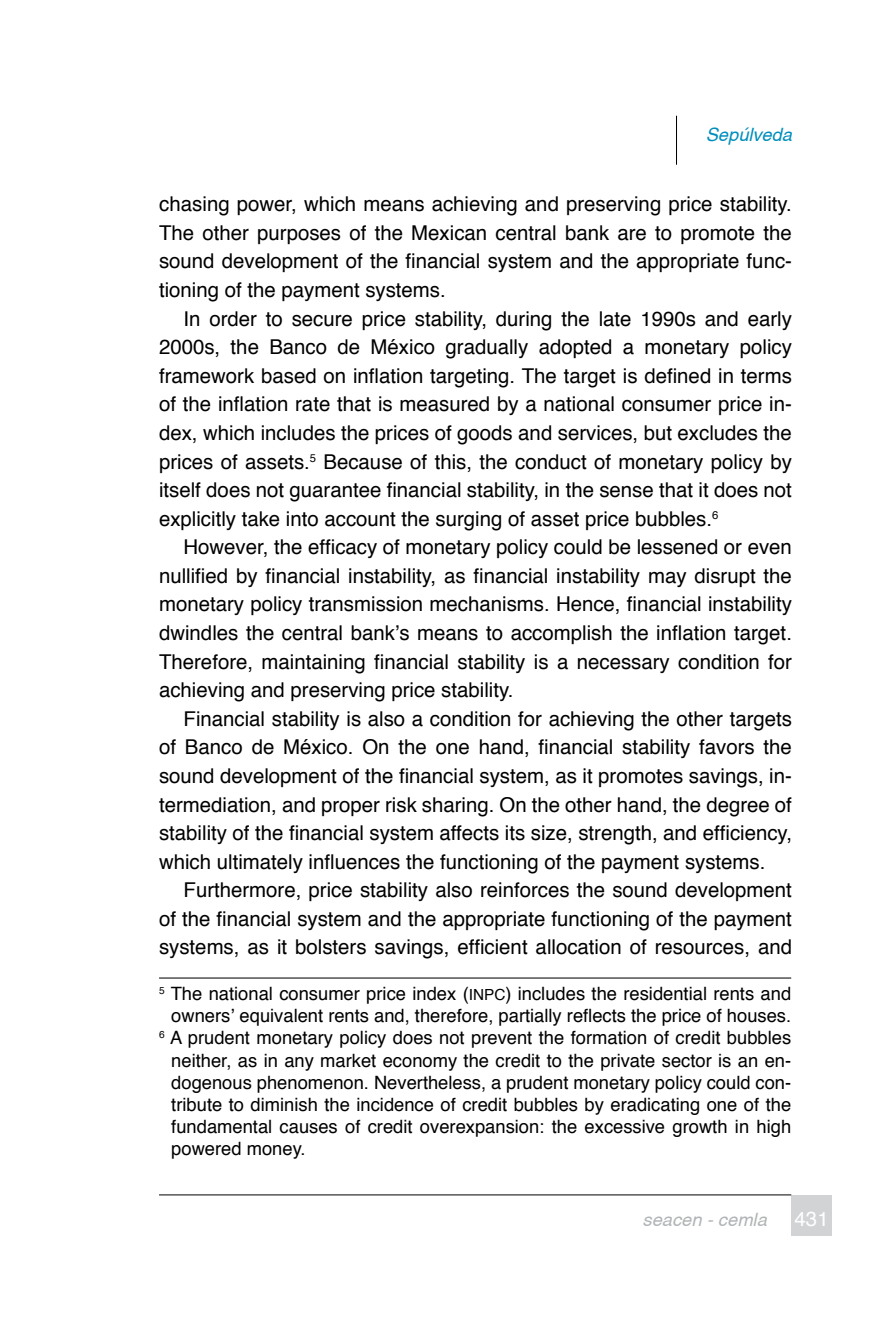 This page has height=1331, width=896. I want to click on fundamental, so click(221, 1127).
